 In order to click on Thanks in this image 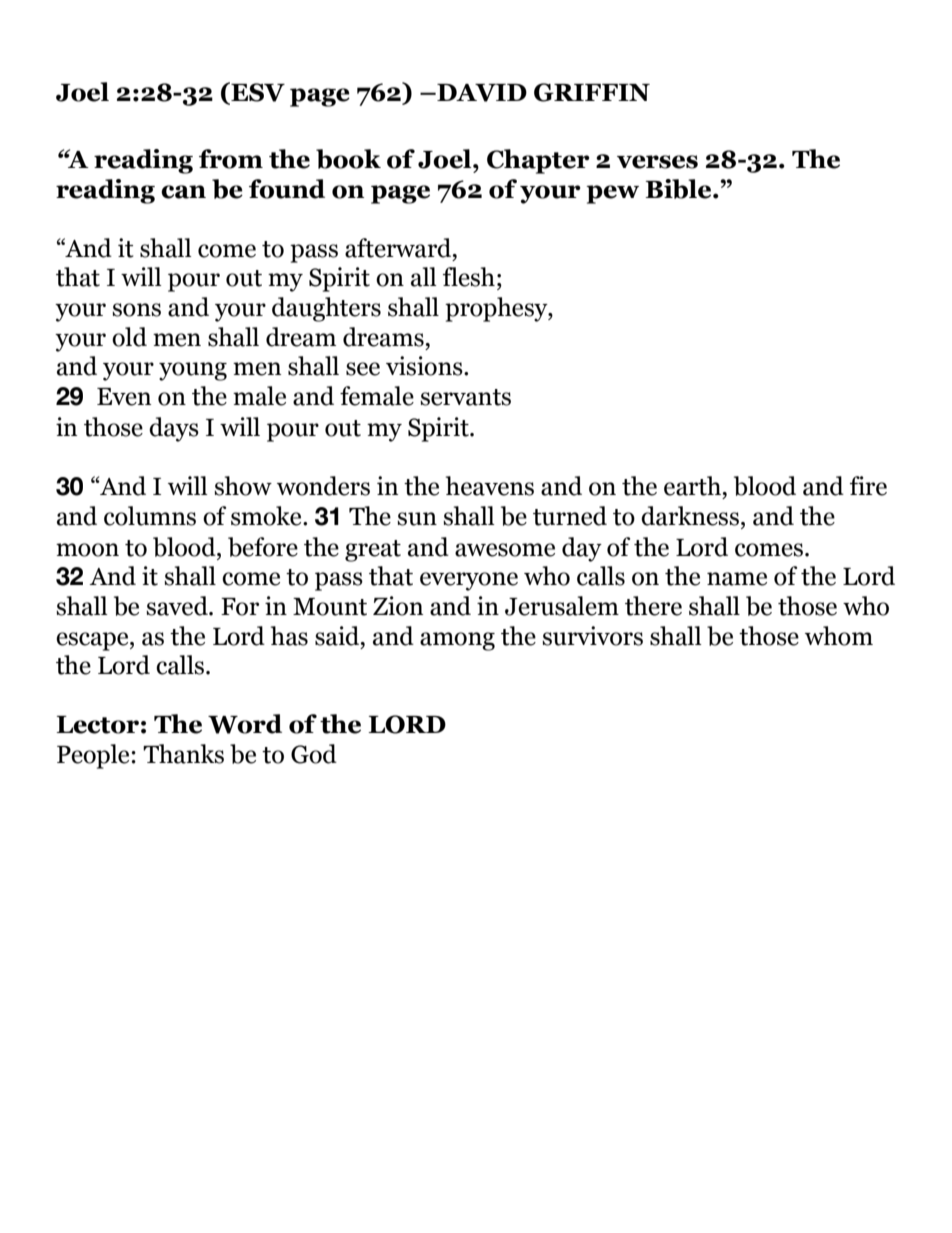, I will do `click(183, 754)`.
